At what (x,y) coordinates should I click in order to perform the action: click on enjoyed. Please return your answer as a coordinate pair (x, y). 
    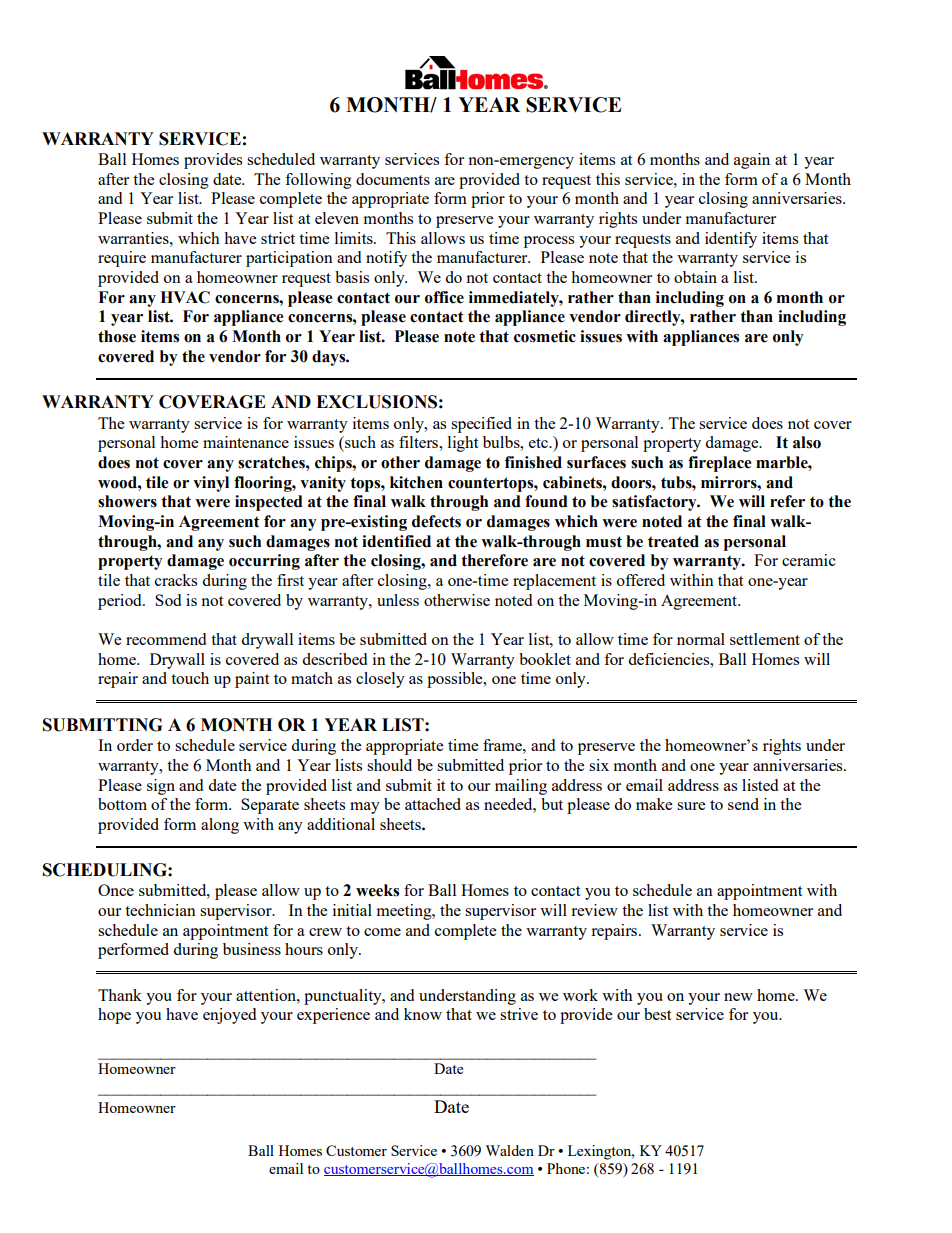
    Looking at the image, I should click on (229, 1016).
